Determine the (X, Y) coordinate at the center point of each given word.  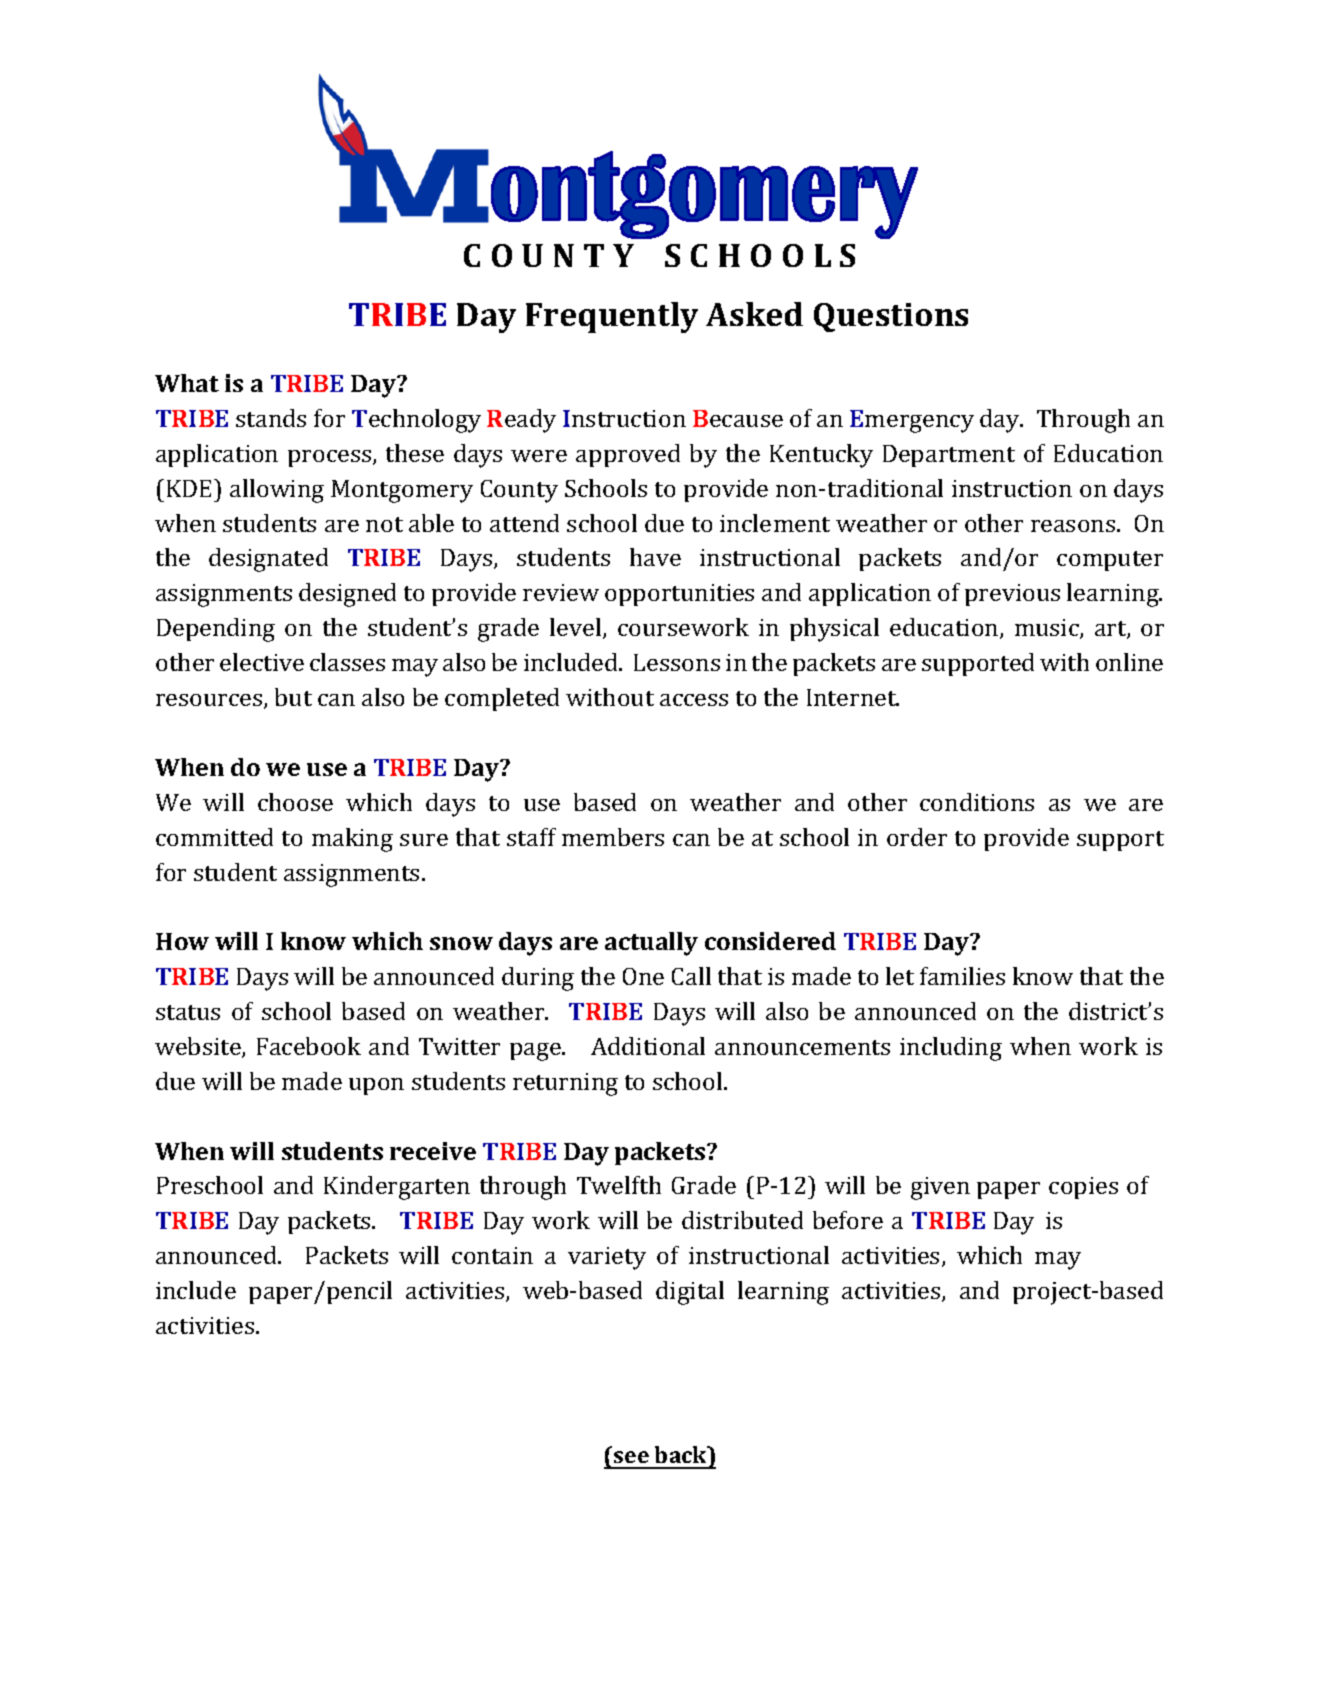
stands (271, 418)
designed (347, 595)
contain (492, 1255)
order (917, 837)
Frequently (612, 317)
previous (1012, 595)
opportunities (679, 595)
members (613, 837)
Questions (891, 317)
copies (1083, 1188)
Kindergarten (397, 1188)
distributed (742, 1220)
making (352, 840)
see (631, 1457)
